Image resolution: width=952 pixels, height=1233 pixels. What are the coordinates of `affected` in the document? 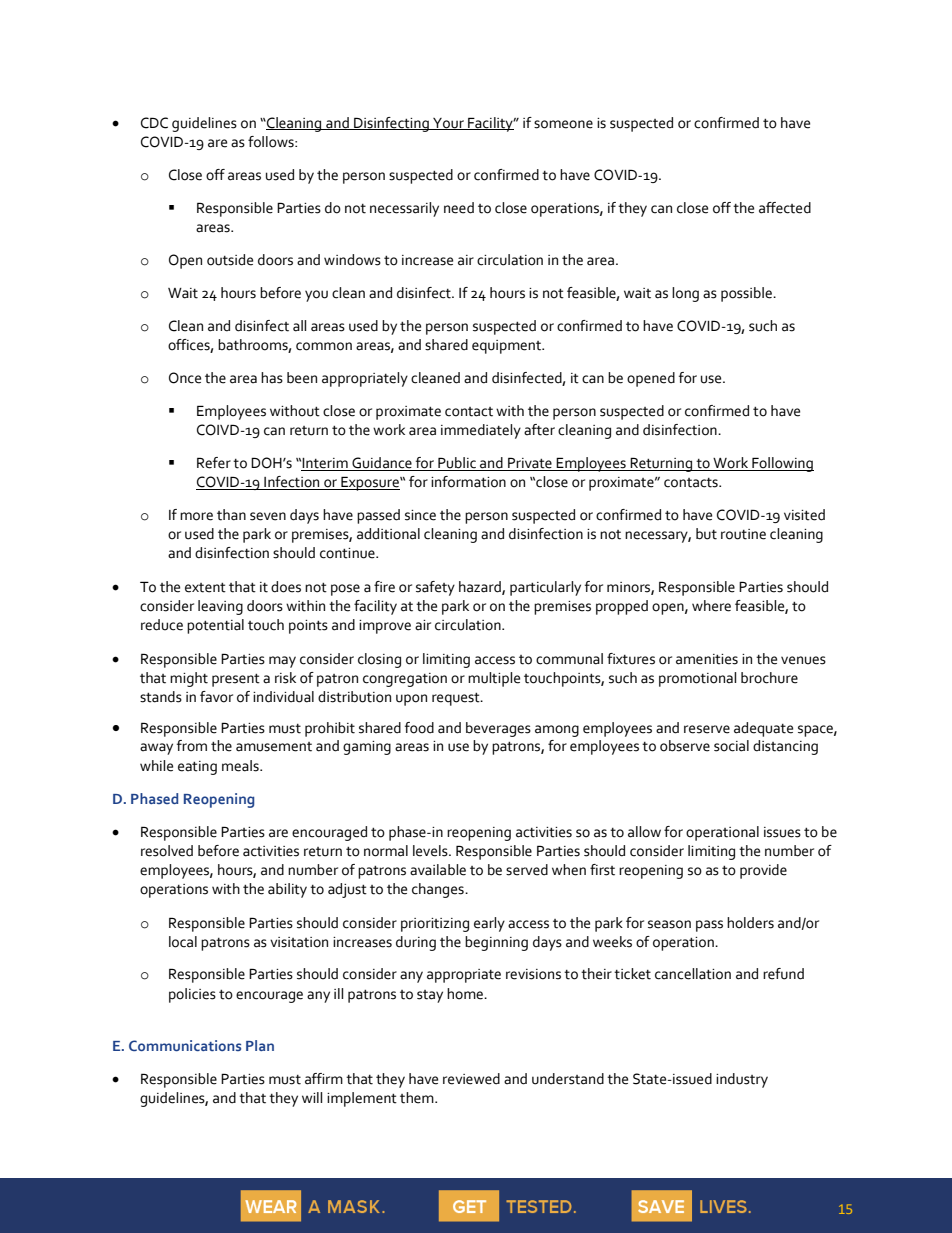 It's located at (785, 208).
